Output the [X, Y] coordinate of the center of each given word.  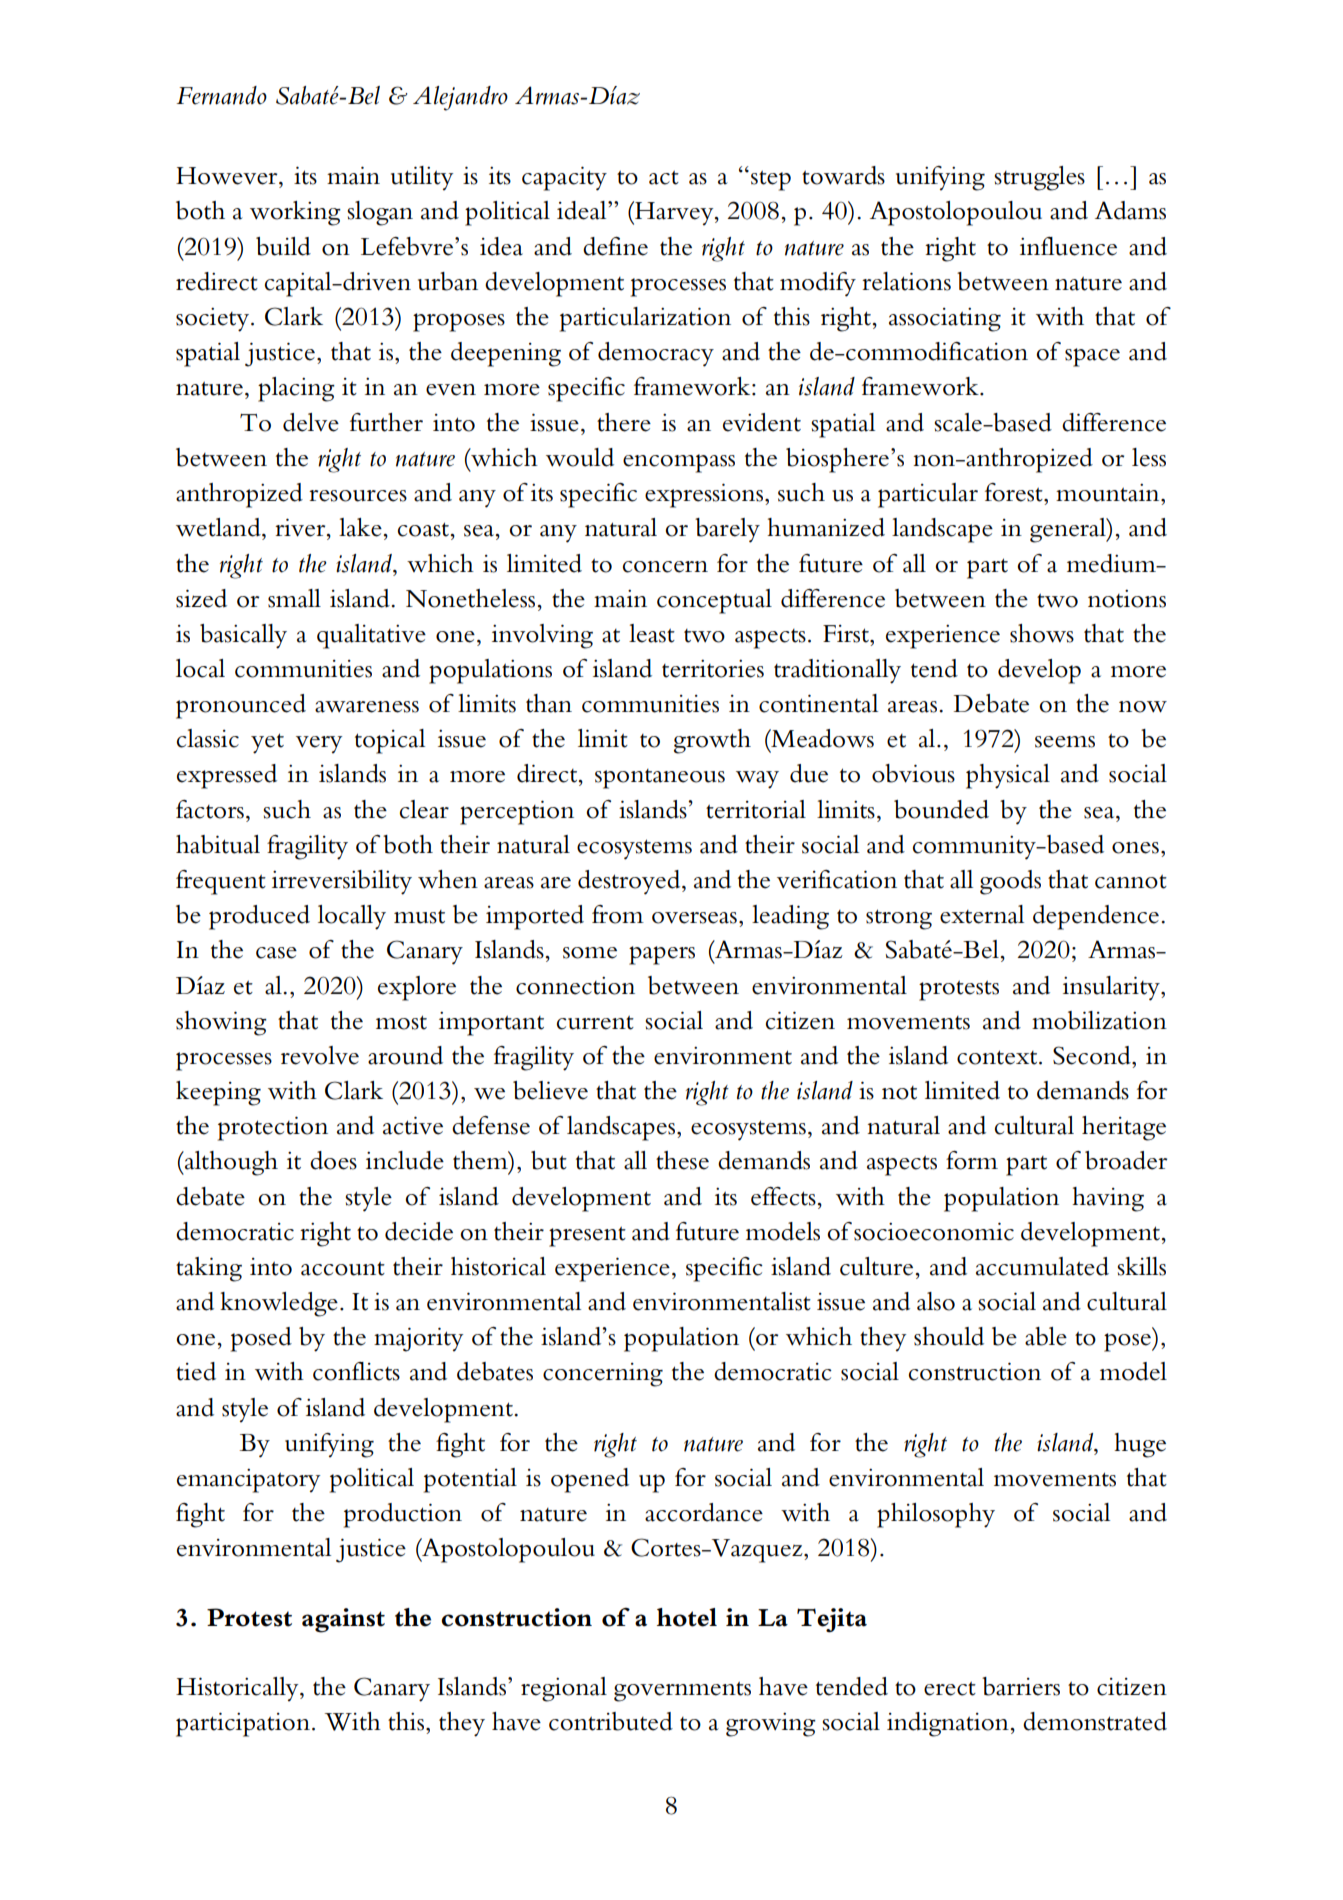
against [343, 1620]
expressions [704, 495]
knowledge [279, 1304]
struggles [1039, 178]
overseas [694, 918]
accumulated [1042, 1266]
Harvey [674, 213]
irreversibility [342, 882]
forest [1015, 492]
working [295, 213]
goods [1010, 882]
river [301, 527]
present [587, 1237]
